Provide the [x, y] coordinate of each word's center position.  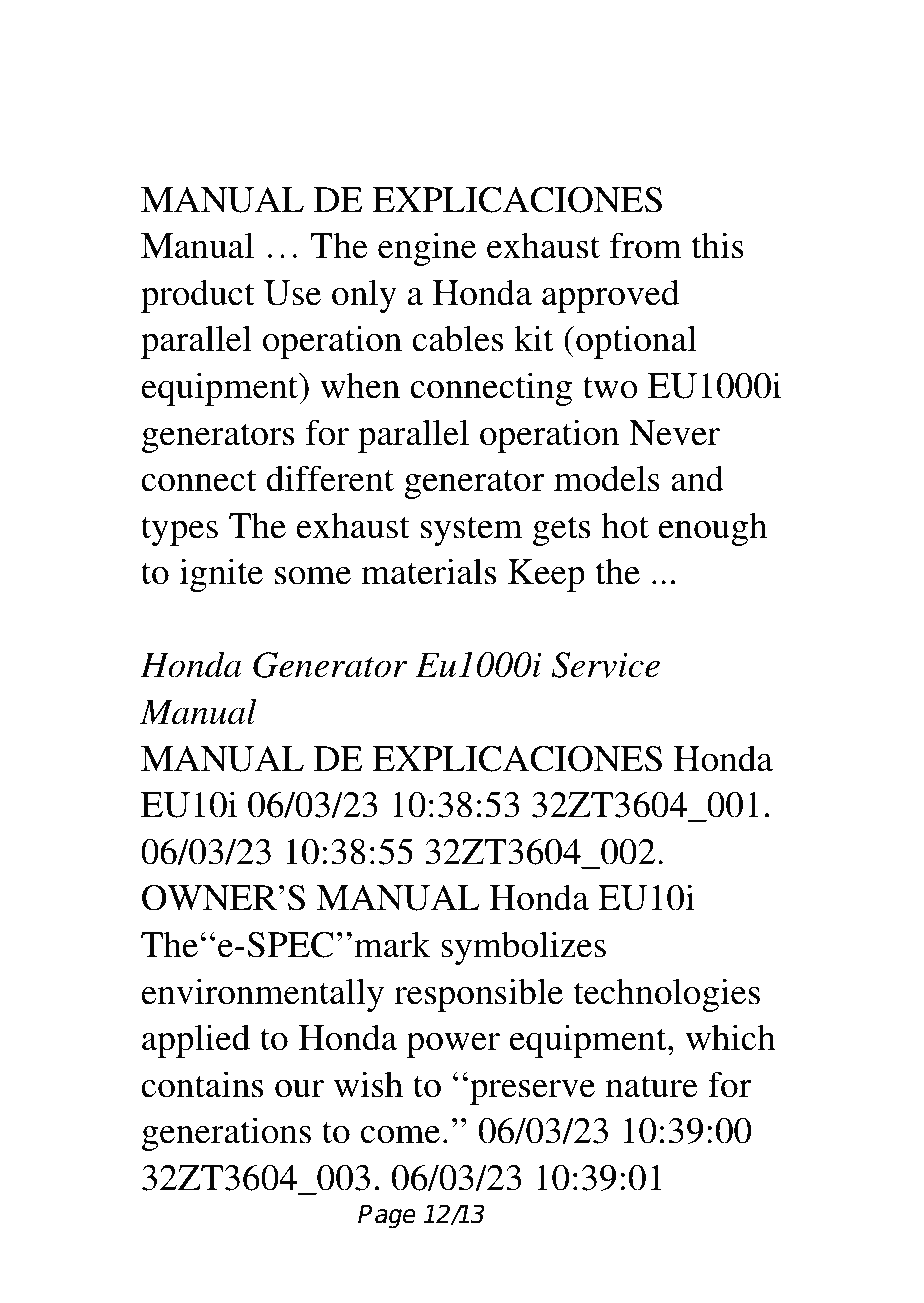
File [427, 74]
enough [713, 529]
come [400, 1135]
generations [226, 1134]
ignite [221, 575]
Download [250, 75]
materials [428, 571]
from [646, 245]
